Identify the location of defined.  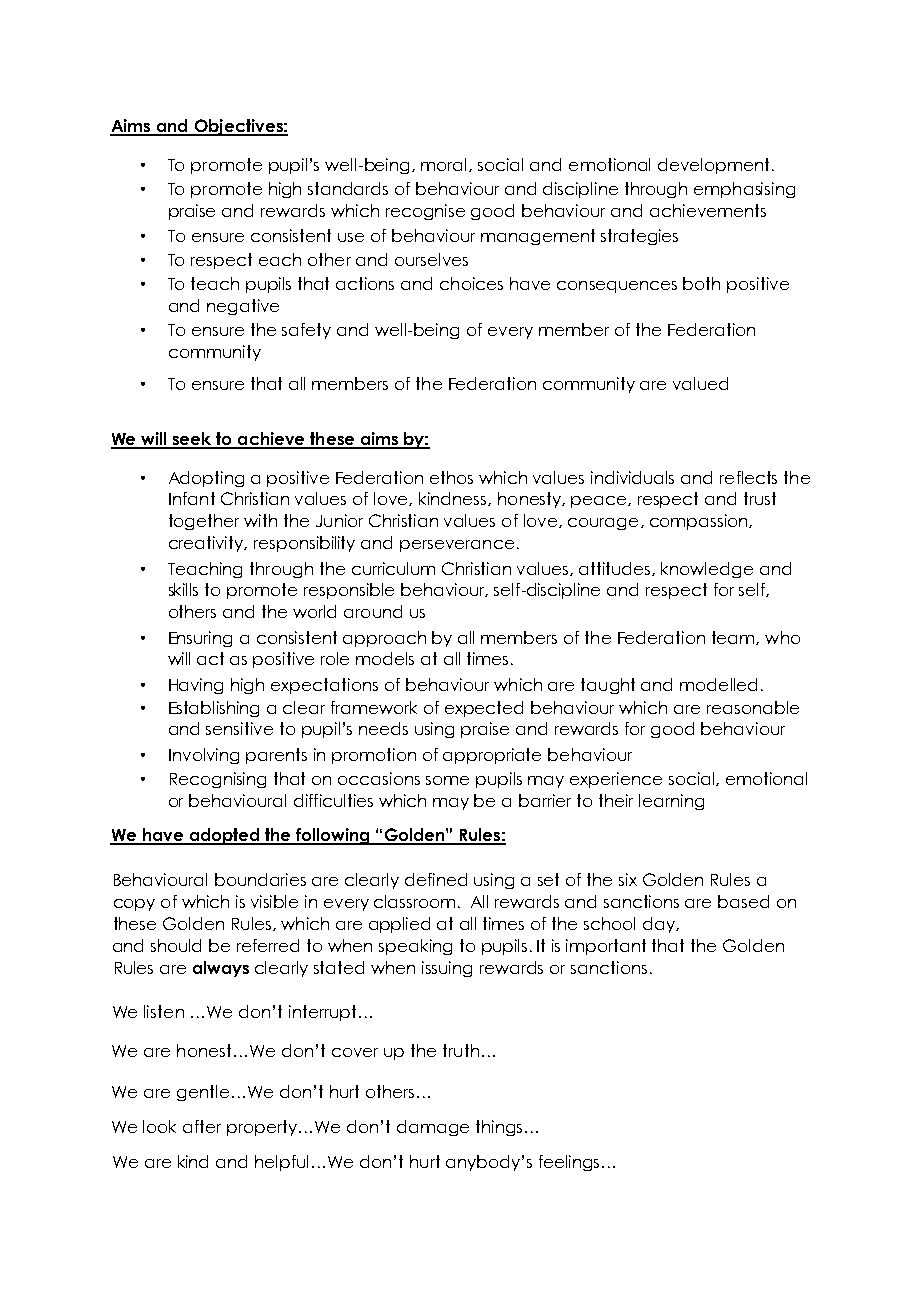
(436, 879).
